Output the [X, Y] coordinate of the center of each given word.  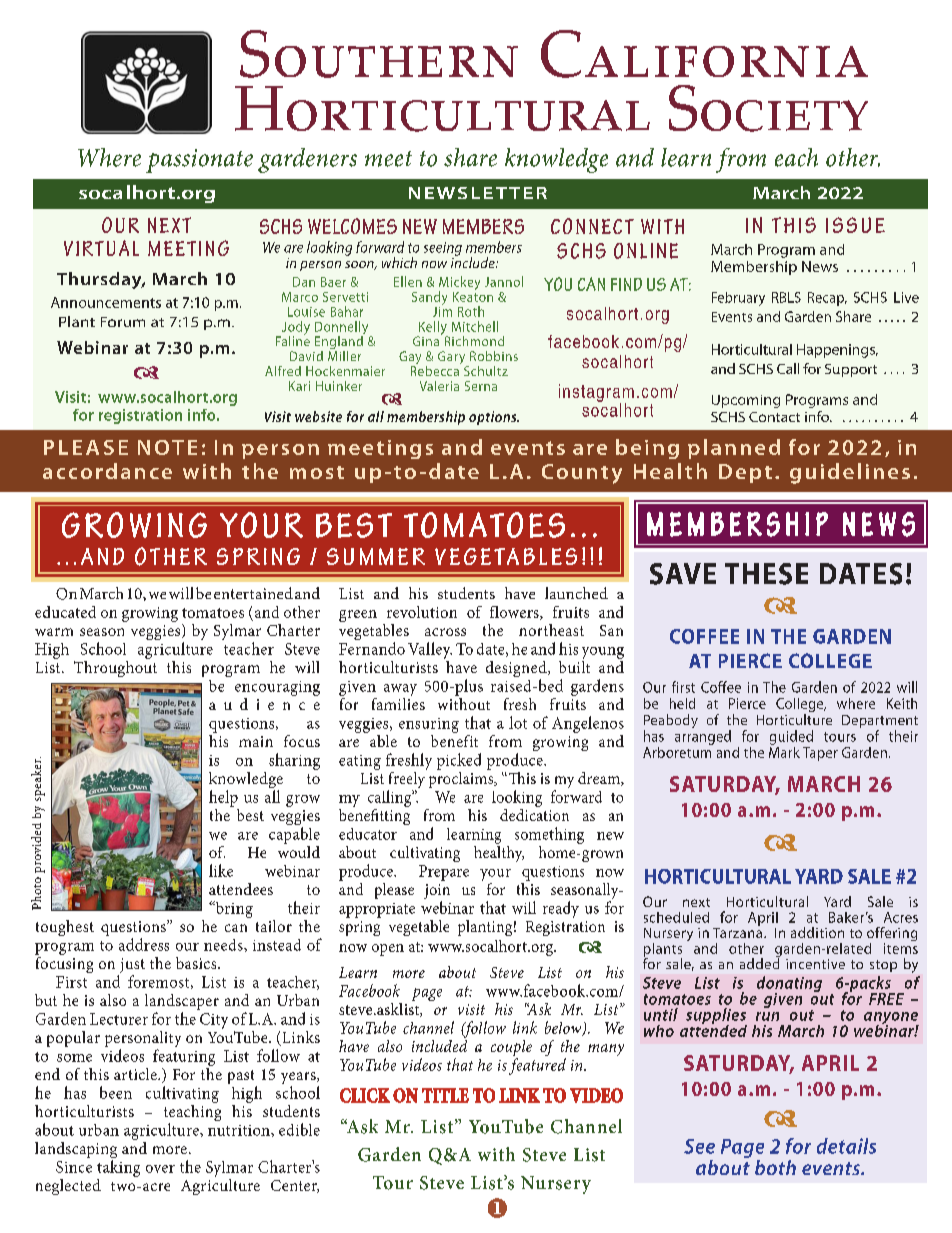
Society [768, 108]
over [160, 1169]
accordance [107, 471]
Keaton [473, 295]
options [494, 418]
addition [817, 932]
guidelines [850, 473]
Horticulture [794, 719]
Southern [379, 54]
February [738, 299]
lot [518, 722]
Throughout [115, 667]
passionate [199, 161]
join [437, 893]
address [144, 944]
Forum [123, 322]
